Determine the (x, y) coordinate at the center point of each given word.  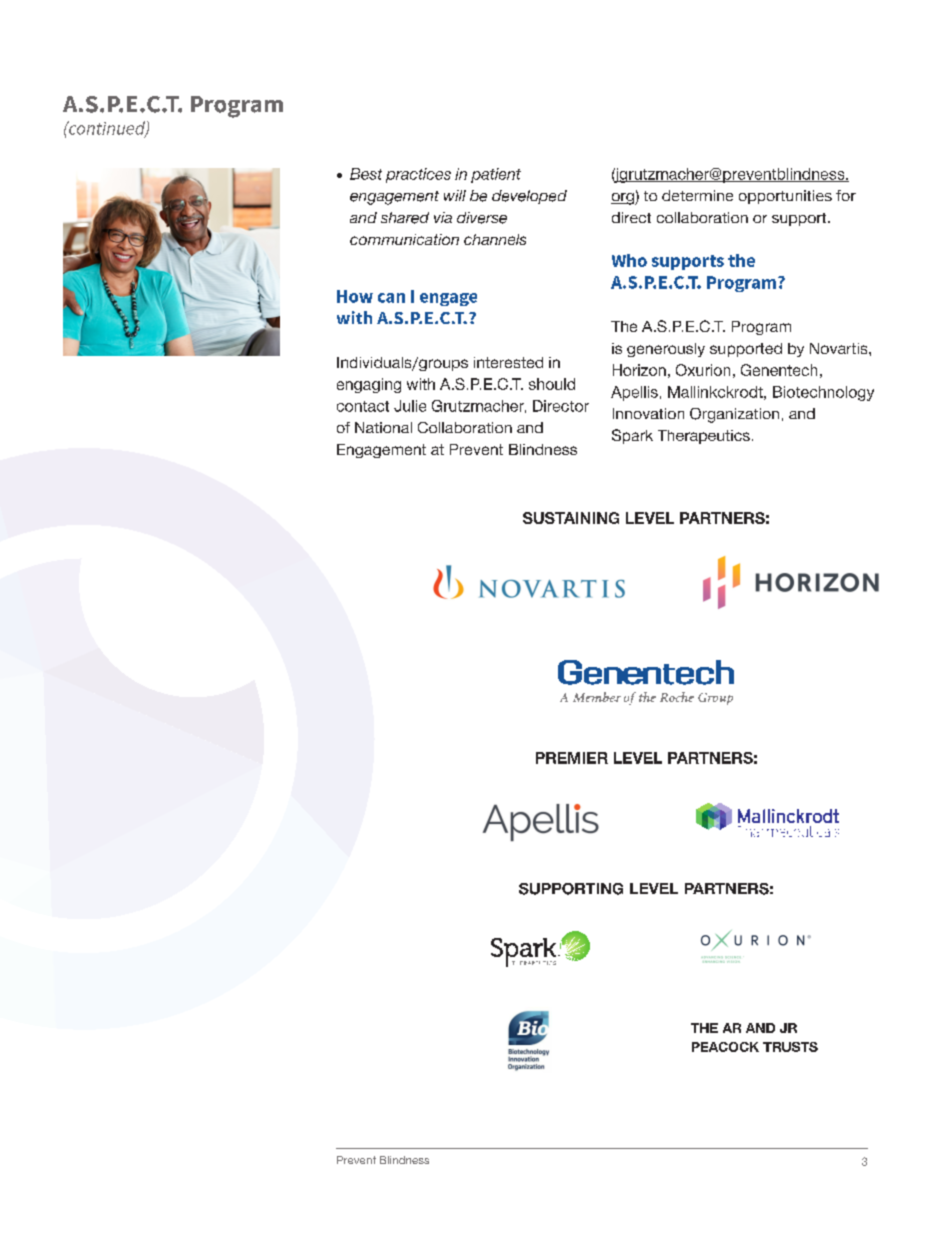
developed (529, 197)
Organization (734, 415)
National (383, 427)
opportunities (785, 197)
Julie (410, 406)
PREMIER (572, 758)
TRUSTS (790, 1047)
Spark (632, 436)
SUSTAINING (571, 518)
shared (405, 218)
